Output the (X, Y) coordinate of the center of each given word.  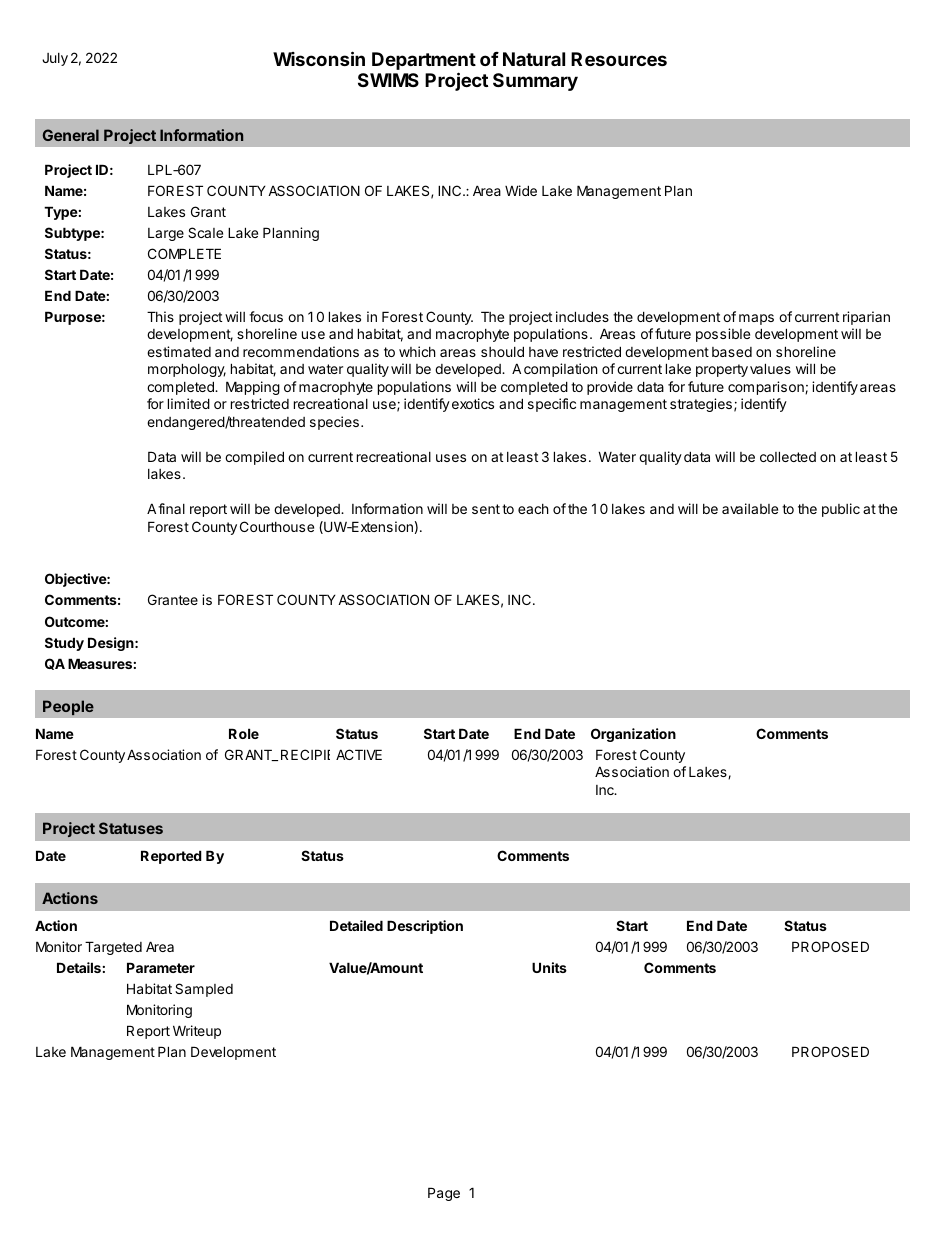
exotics (473, 403)
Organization (633, 735)
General (71, 135)
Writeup (197, 1032)
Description (425, 927)
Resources (619, 59)
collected (788, 456)
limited (189, 403)
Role (244, 733)
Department (424, 62)
